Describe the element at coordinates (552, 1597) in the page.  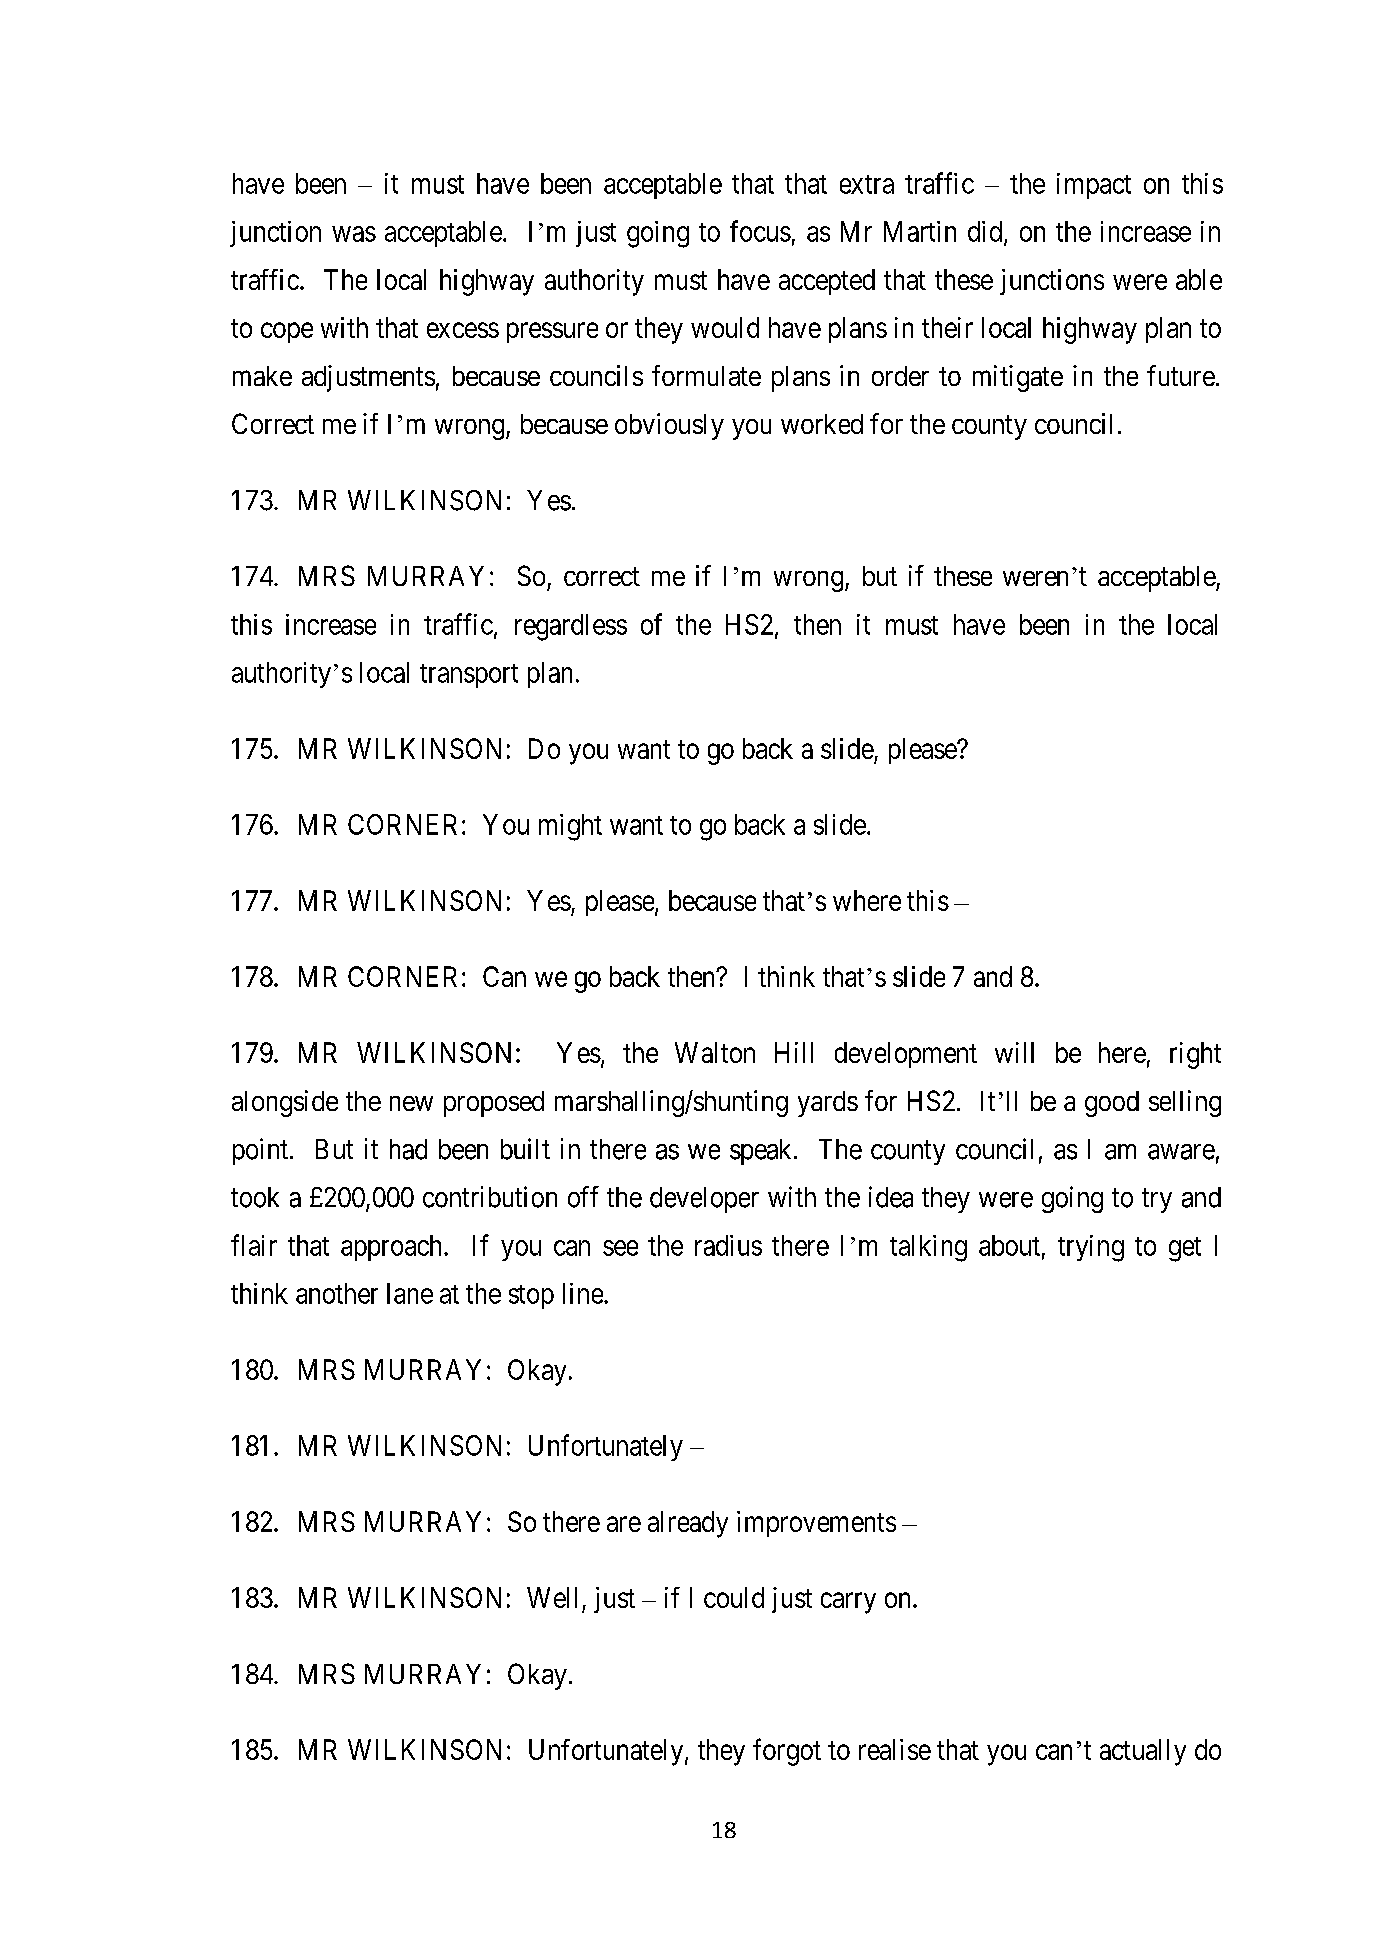
I see `Well` at that location.
